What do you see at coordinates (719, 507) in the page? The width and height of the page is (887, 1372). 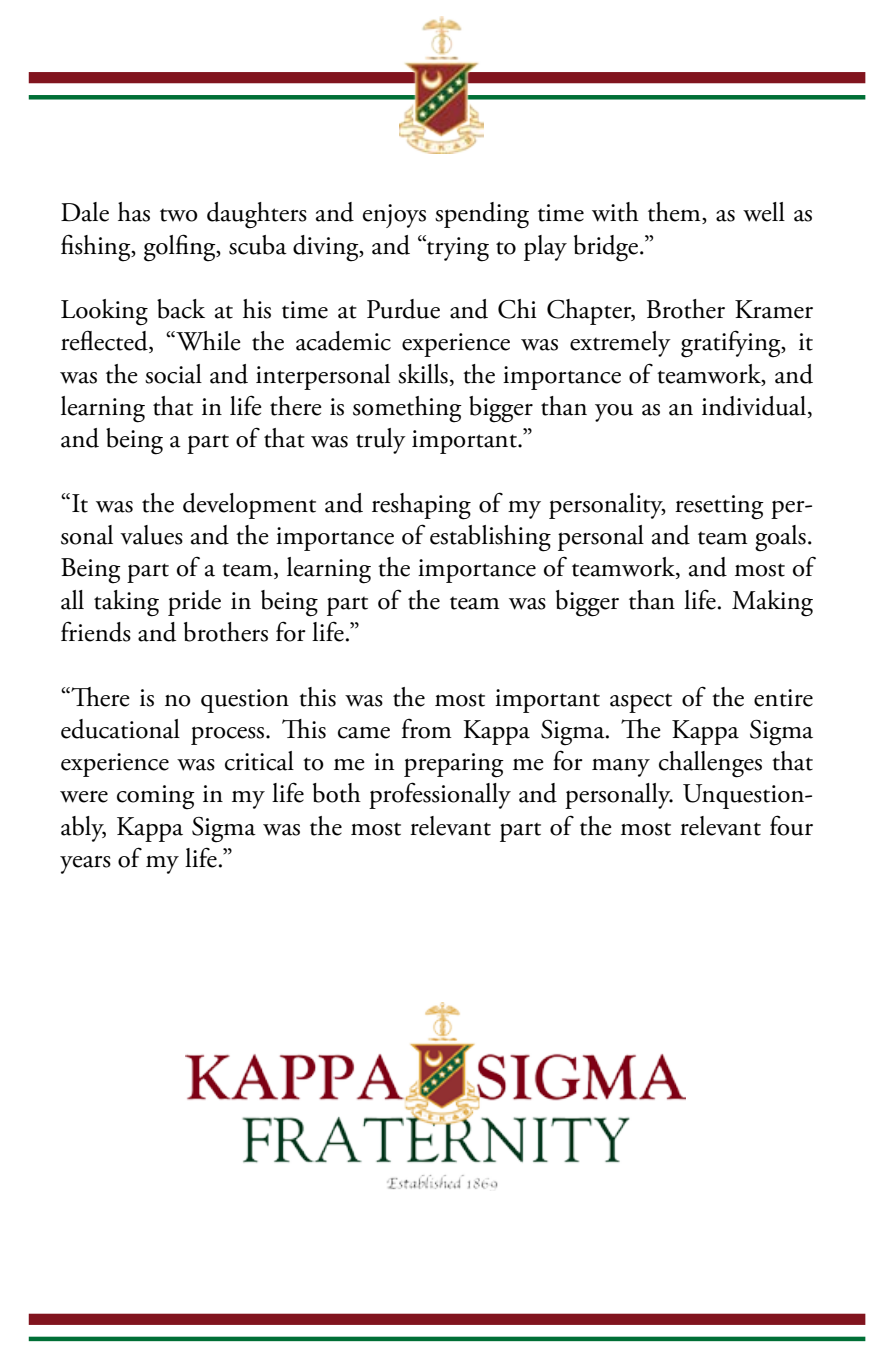 I see `resetting` at bounding box center [719, 507].
